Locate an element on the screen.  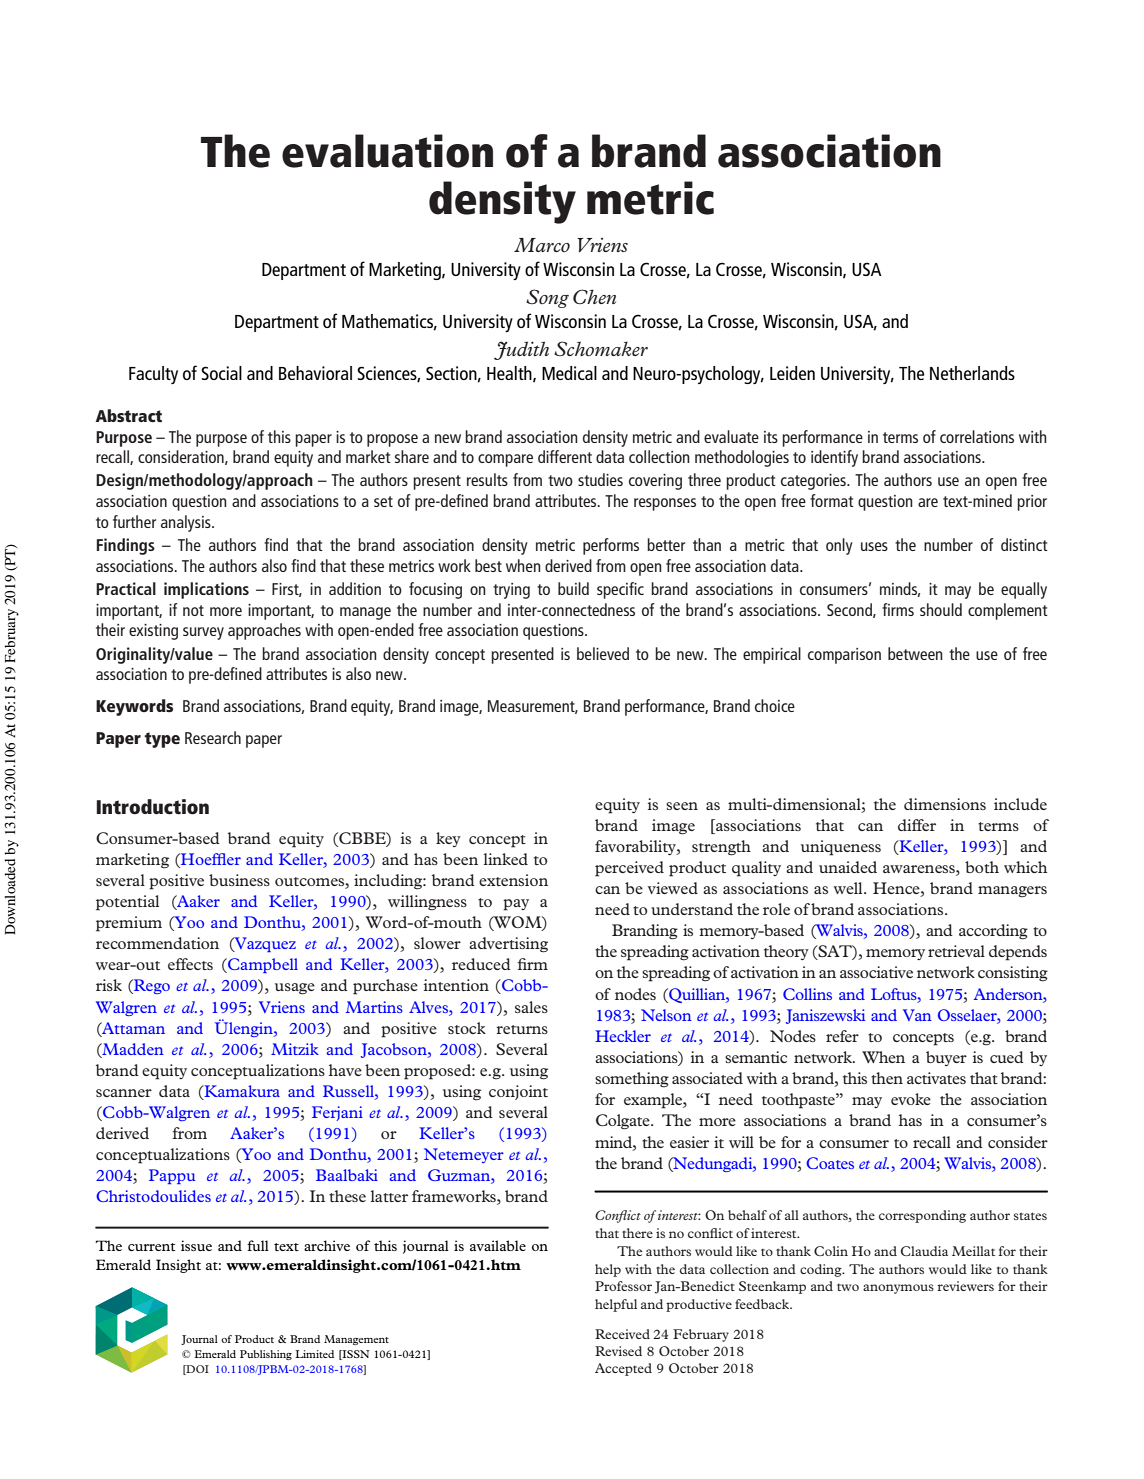
effects is located at coordinates (190, 964).
